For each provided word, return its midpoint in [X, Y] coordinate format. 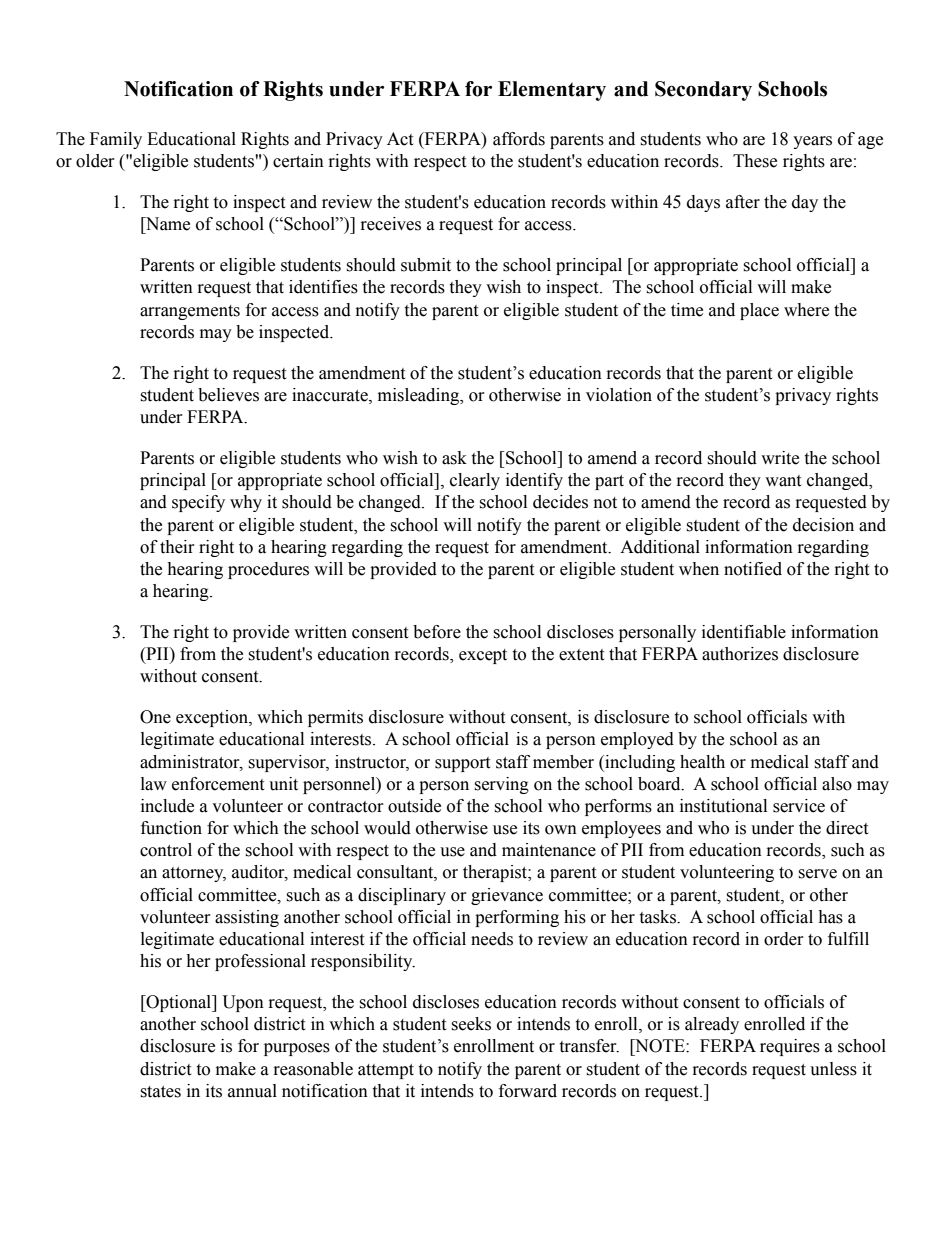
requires [790, 1047]
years [812, 142]
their [177, 547]
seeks [471, 1024]
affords [519, 139]
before [437, 632]
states [160, 1092]
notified [753, 569]
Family [116, 140]
